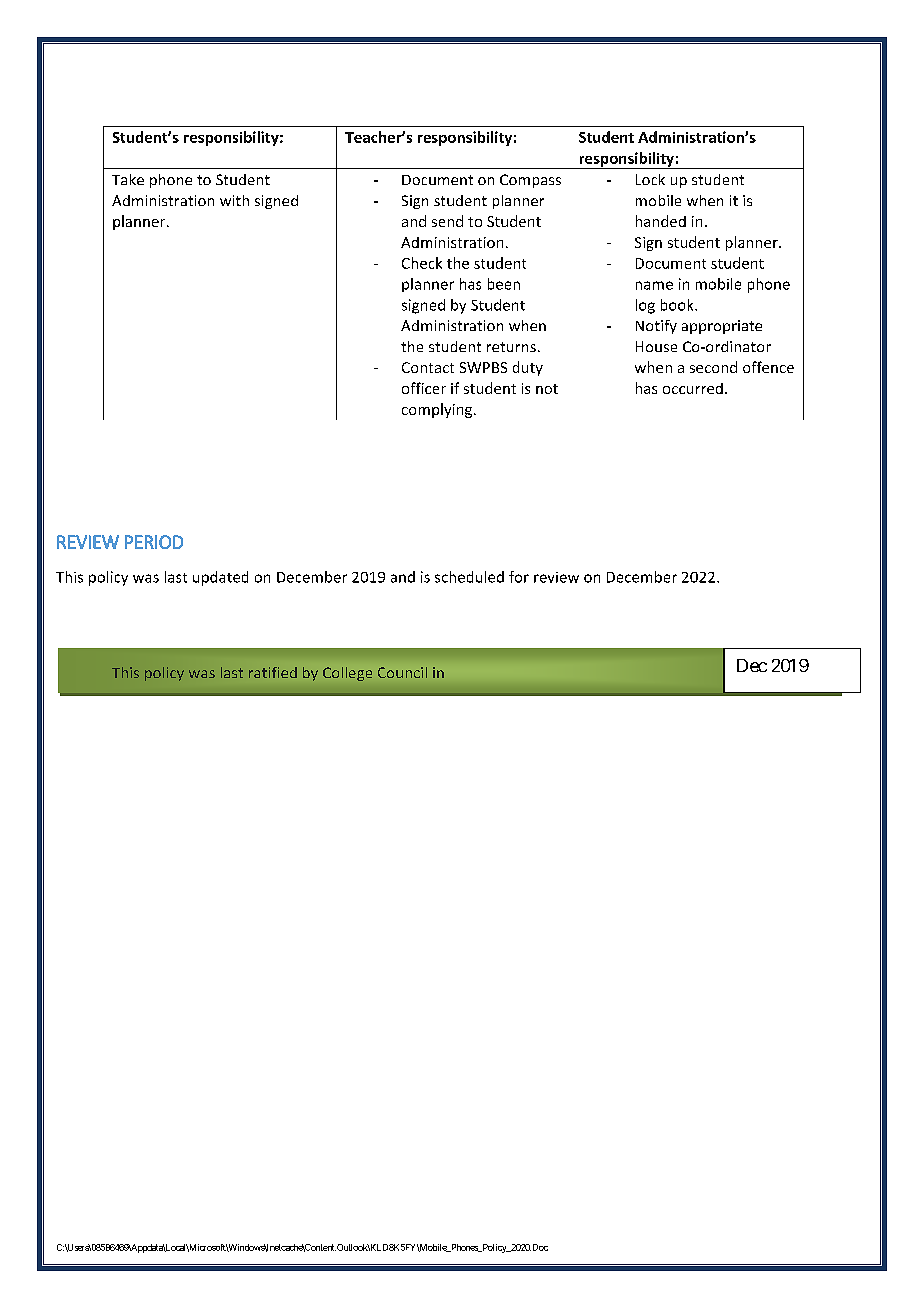 The image size is (924, 1308). What do you see at coordinates (234, 200) in the screenshot?
I see `with` at bounding box center [234, 200].
